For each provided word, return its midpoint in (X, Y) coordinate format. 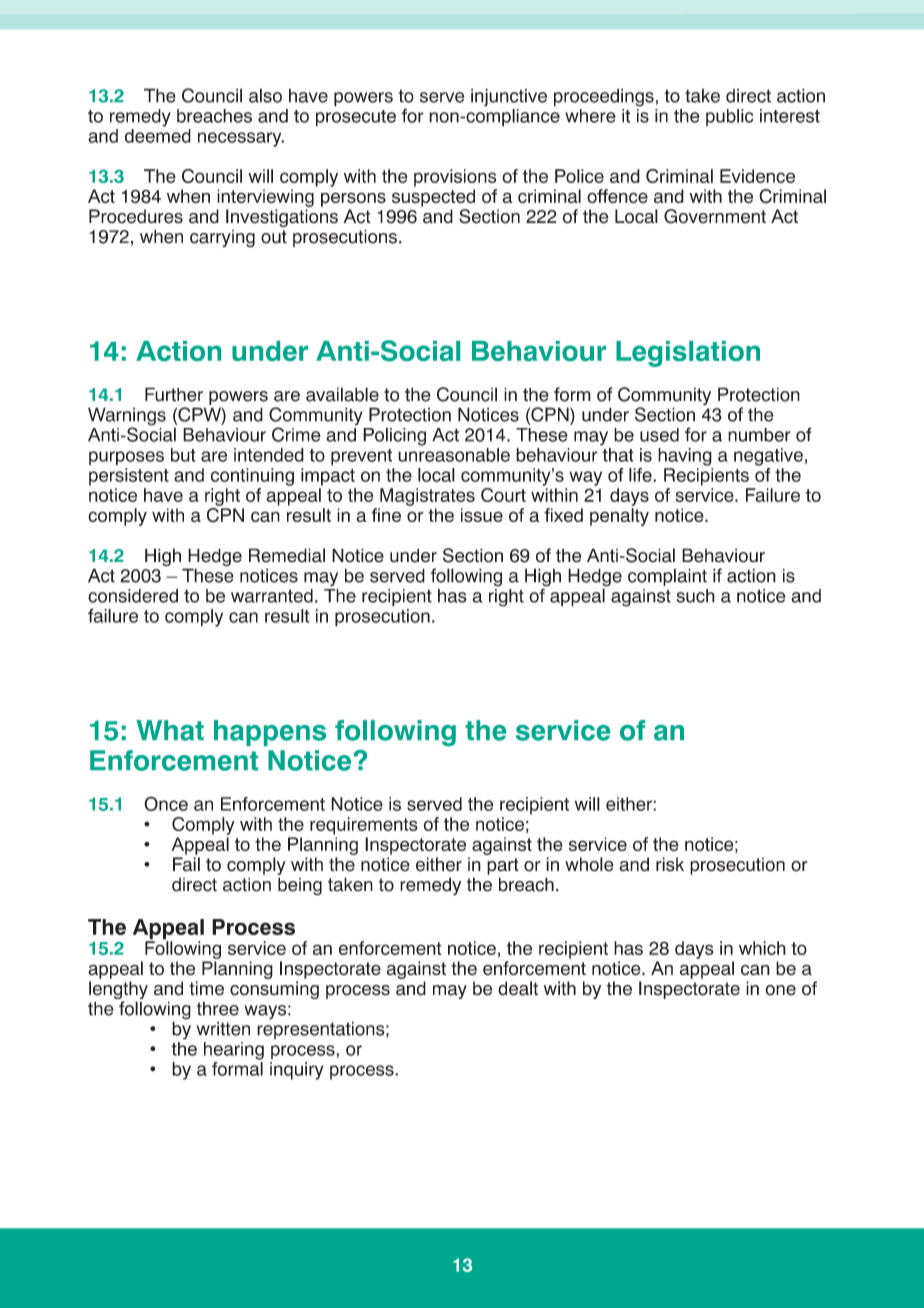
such (695, 596)
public (729, 117)
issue (482, 515)
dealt (518, 988)
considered (133, 596)
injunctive (509, 97)
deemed (158, 136)
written (223, 1028)
